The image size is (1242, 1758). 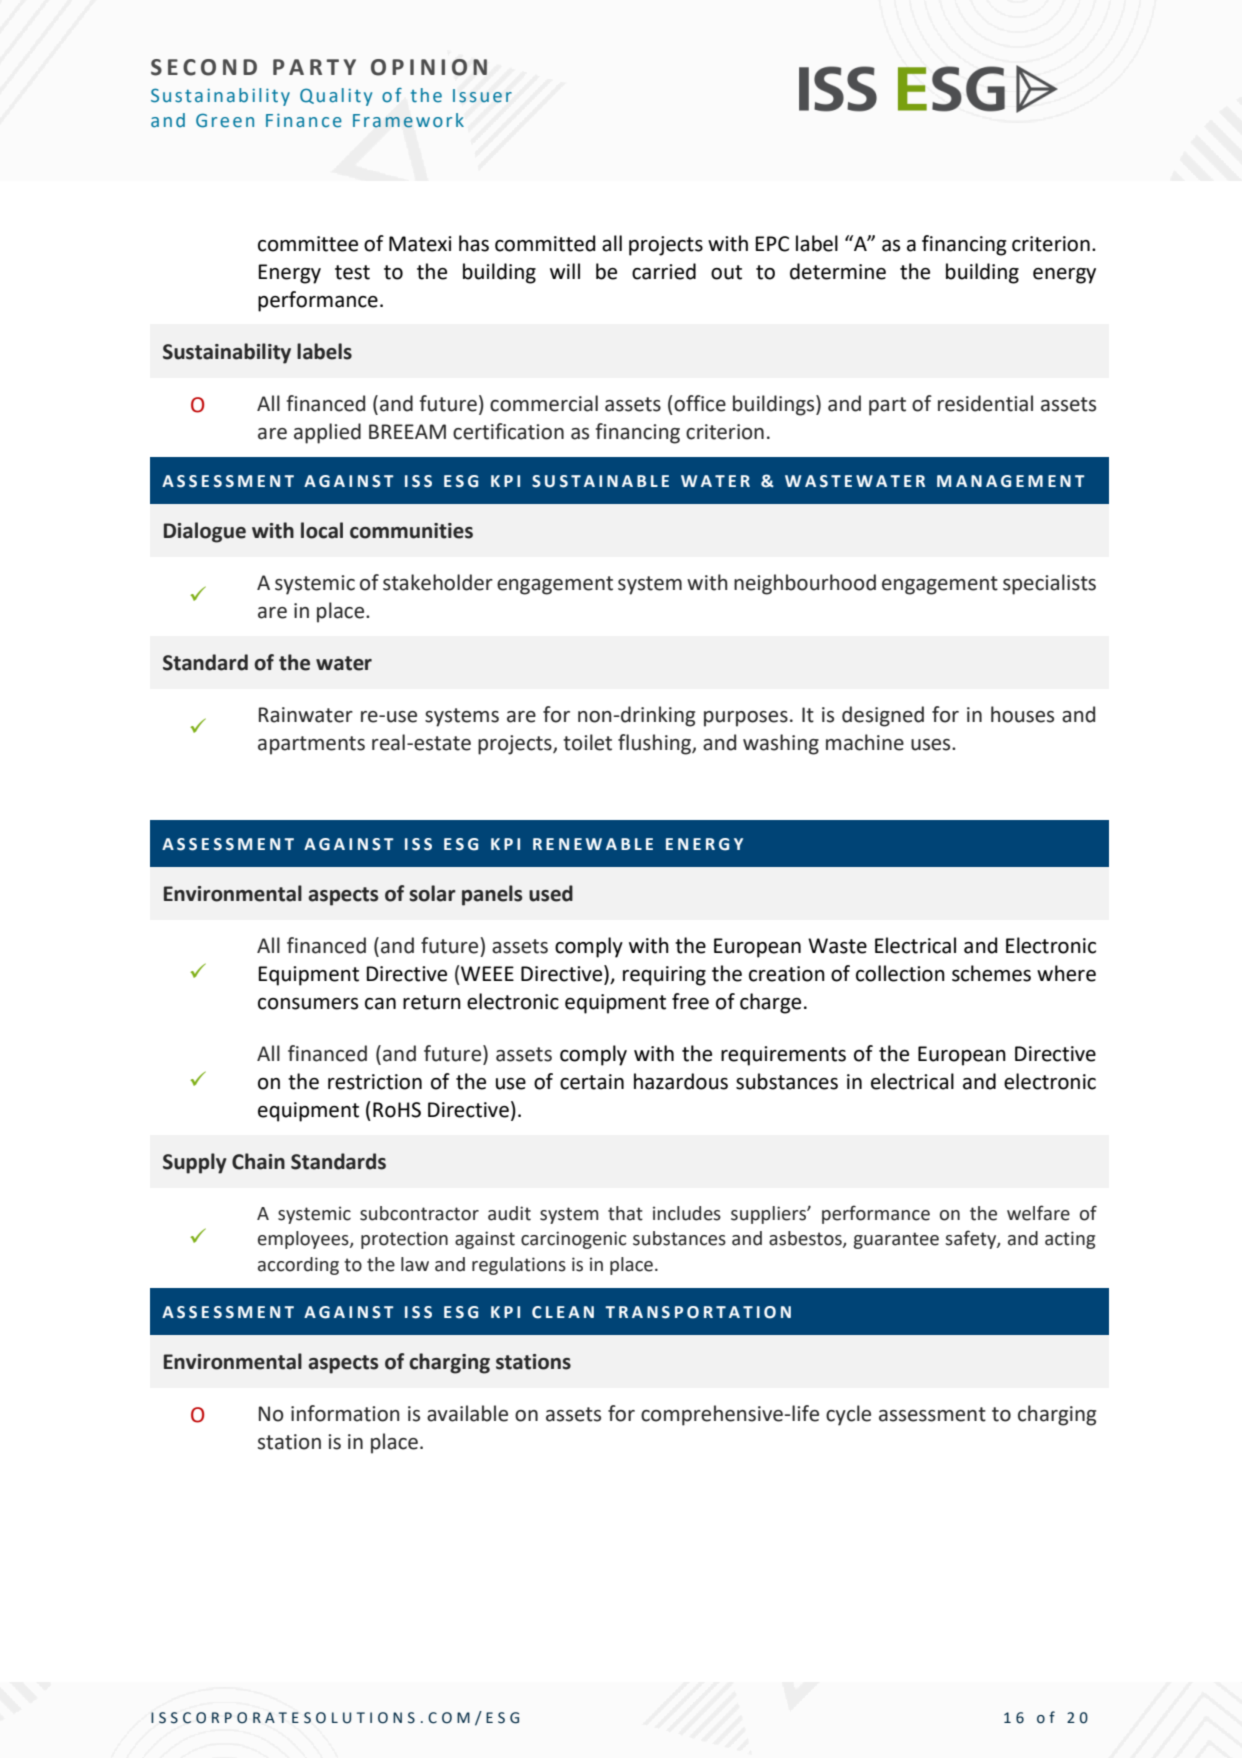 What do you see at coordinates (991, 973) in the image?
I see `schemes` at bounding box center [991, 973].
